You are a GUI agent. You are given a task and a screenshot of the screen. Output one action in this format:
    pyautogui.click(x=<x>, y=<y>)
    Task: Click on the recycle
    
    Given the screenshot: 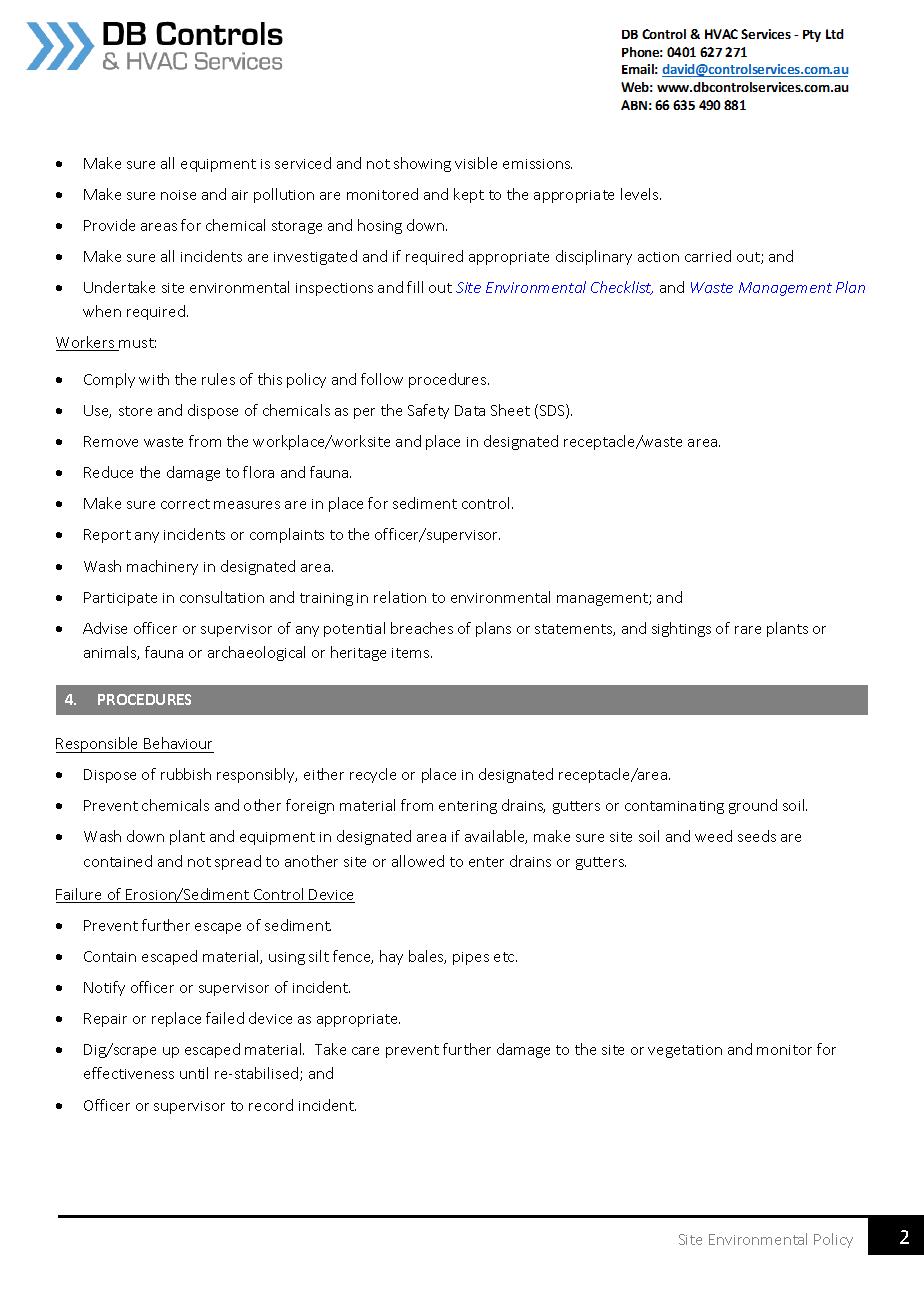 What is the action you would take?
    pyautogui.click(x=373, y=775)
